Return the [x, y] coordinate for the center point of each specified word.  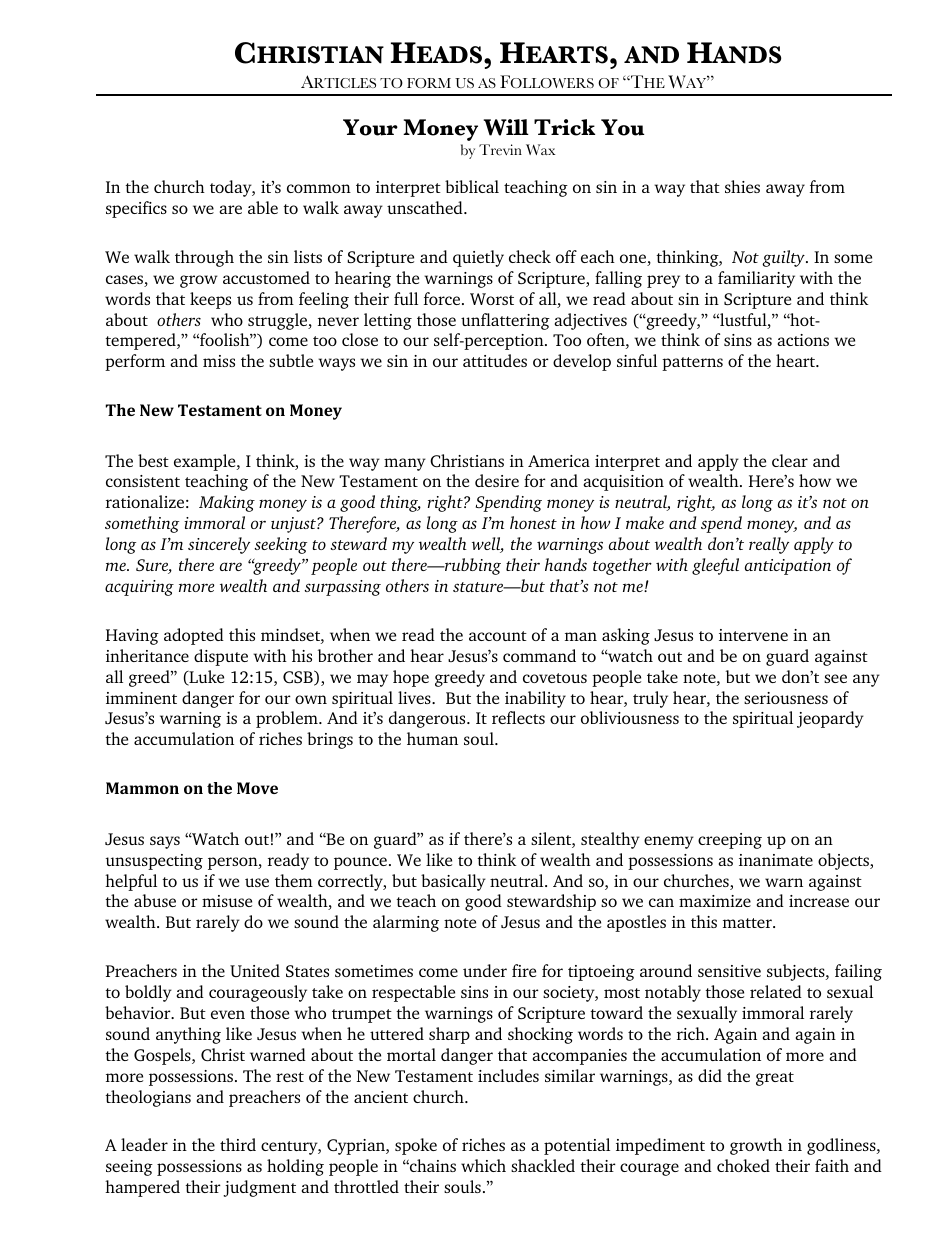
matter [748, 923]
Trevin [500, 150]
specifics [136, 209]
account [498, 636]
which [483, 1165]
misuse [227, 901]
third [238, 1144]
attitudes [495, 360]
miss [219, 361]
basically [453, 882]
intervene [753, 635]
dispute [221, 657]
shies [742, 186]
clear [790, 460]
